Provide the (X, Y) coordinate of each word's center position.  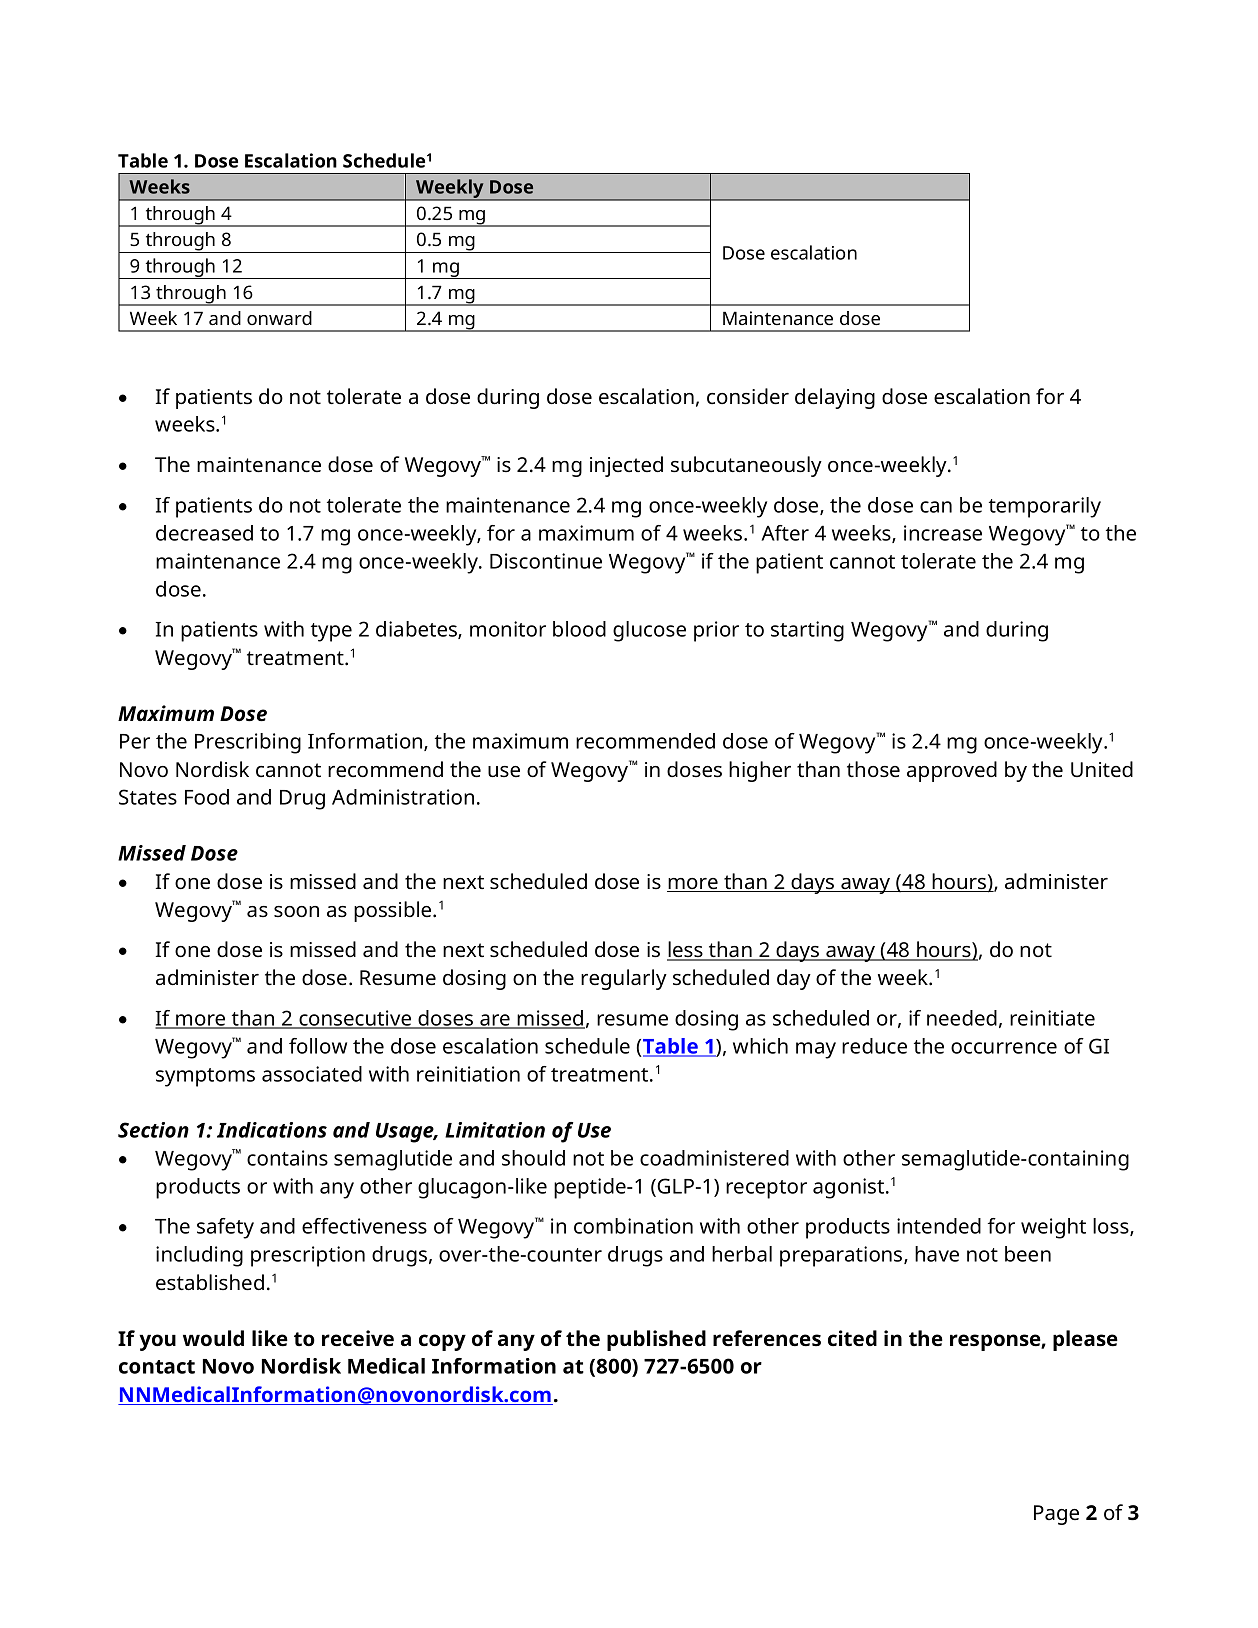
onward (279, 318)
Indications (272, 1130)
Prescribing (248, 743)
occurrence (1004, 1048)
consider (748, 396)
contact (157, 1367)
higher (760, 771)
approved (952, 771)
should (533, 1158)
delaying (835, 398)
